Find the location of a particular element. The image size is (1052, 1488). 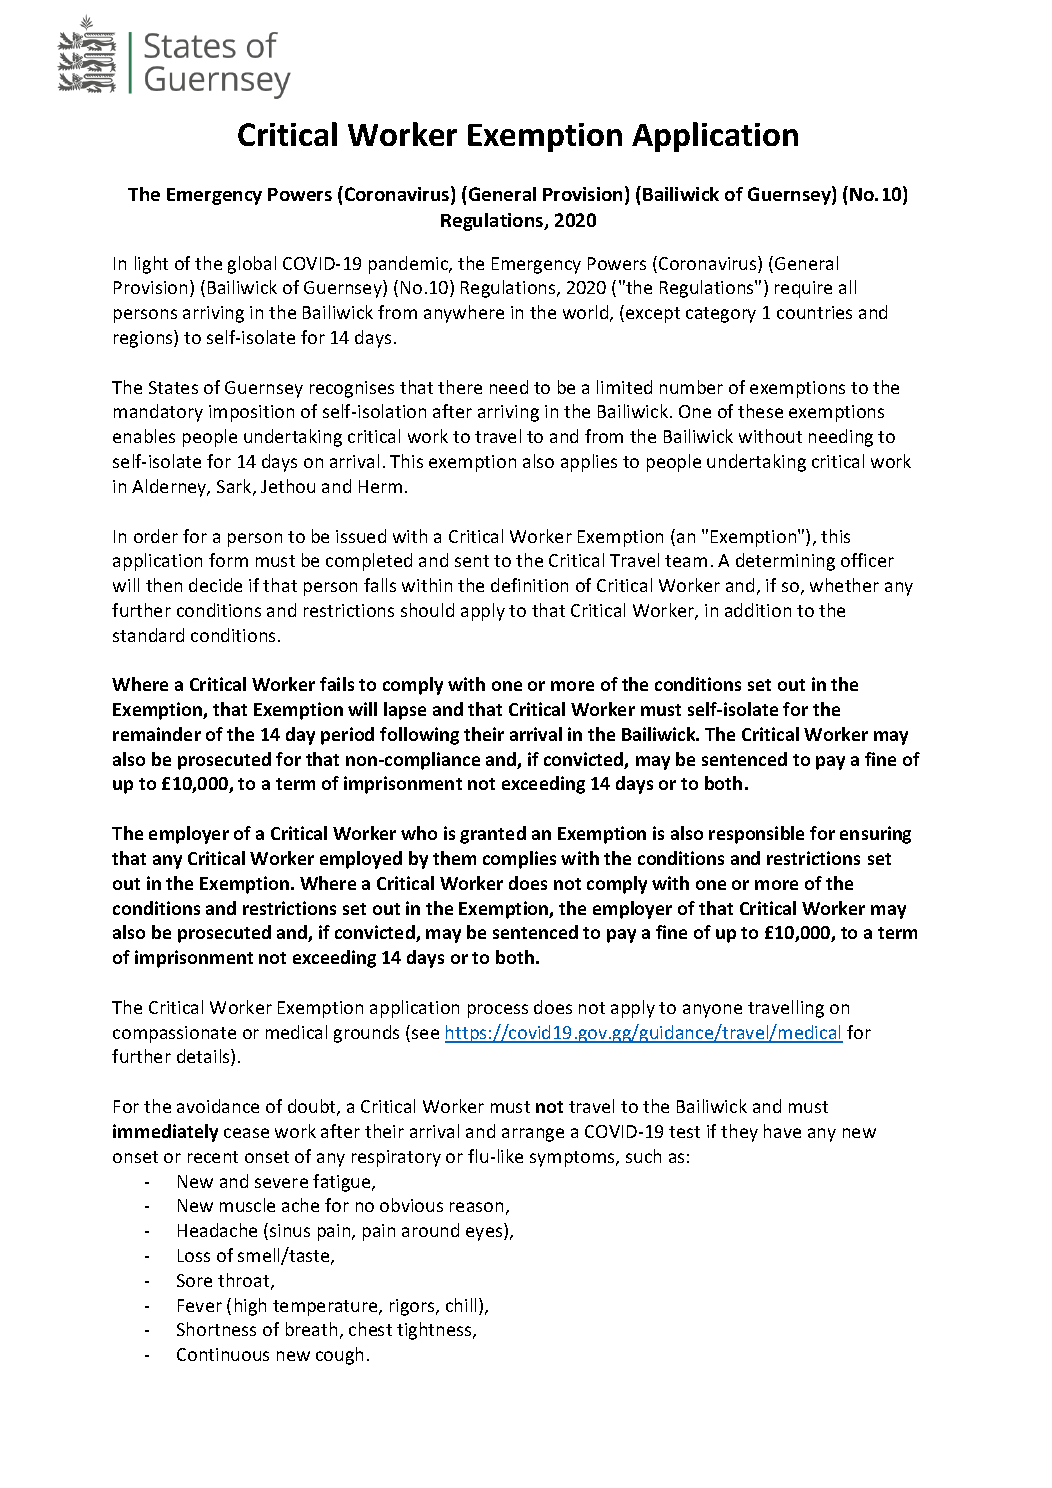

pandemic is located at coordinates (410, 265).
